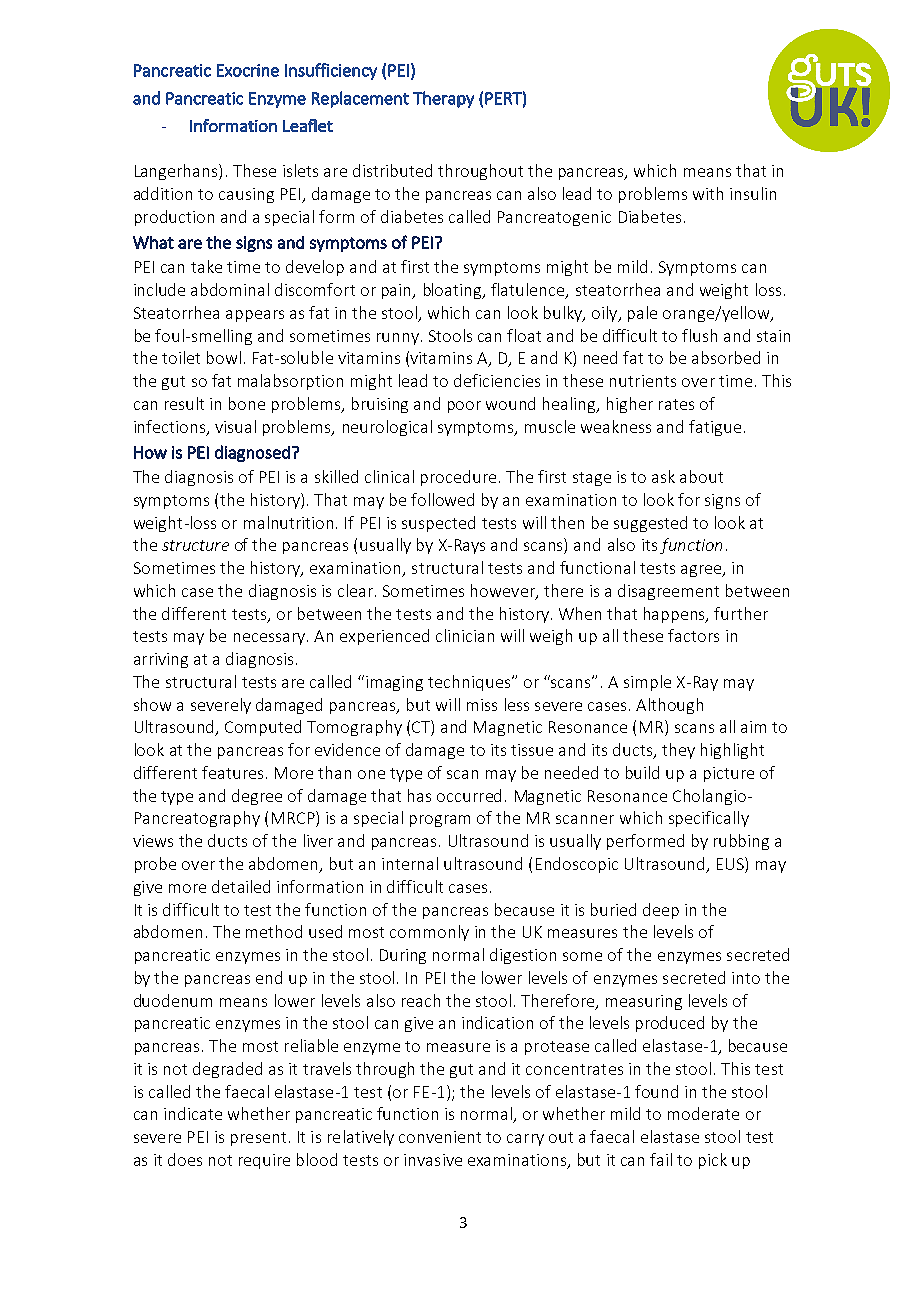  I want to click on with, so click(708, 193).
